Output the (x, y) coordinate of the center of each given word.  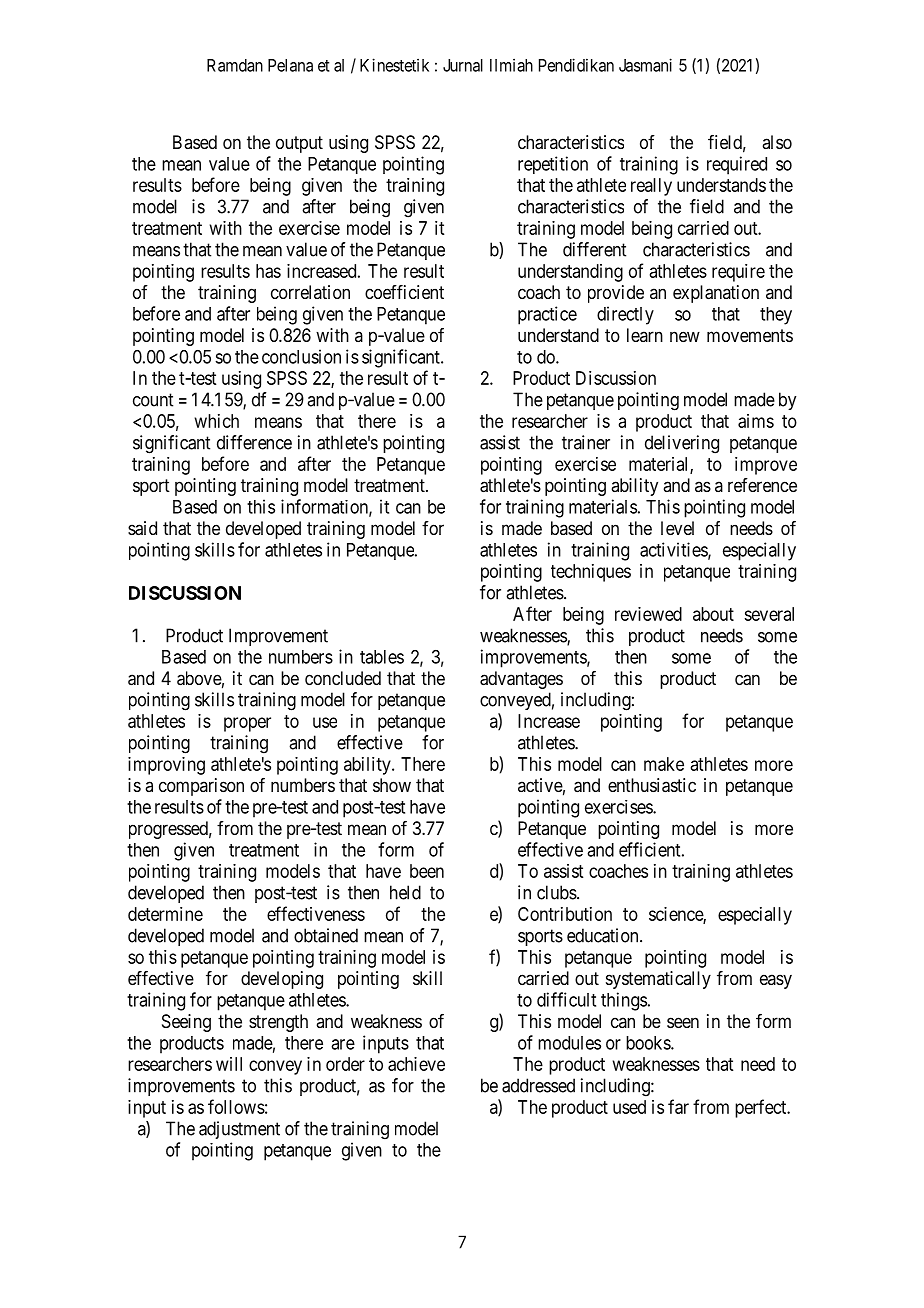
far (678, 1106)
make (664, 764)
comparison (201, 787)
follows (236, 1106)
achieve (416, 1064)
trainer (586, 442)
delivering (682, 444)
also (777, 142)
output (299, 144)
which (217, 421)
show (392, 785)
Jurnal (463, 65)
